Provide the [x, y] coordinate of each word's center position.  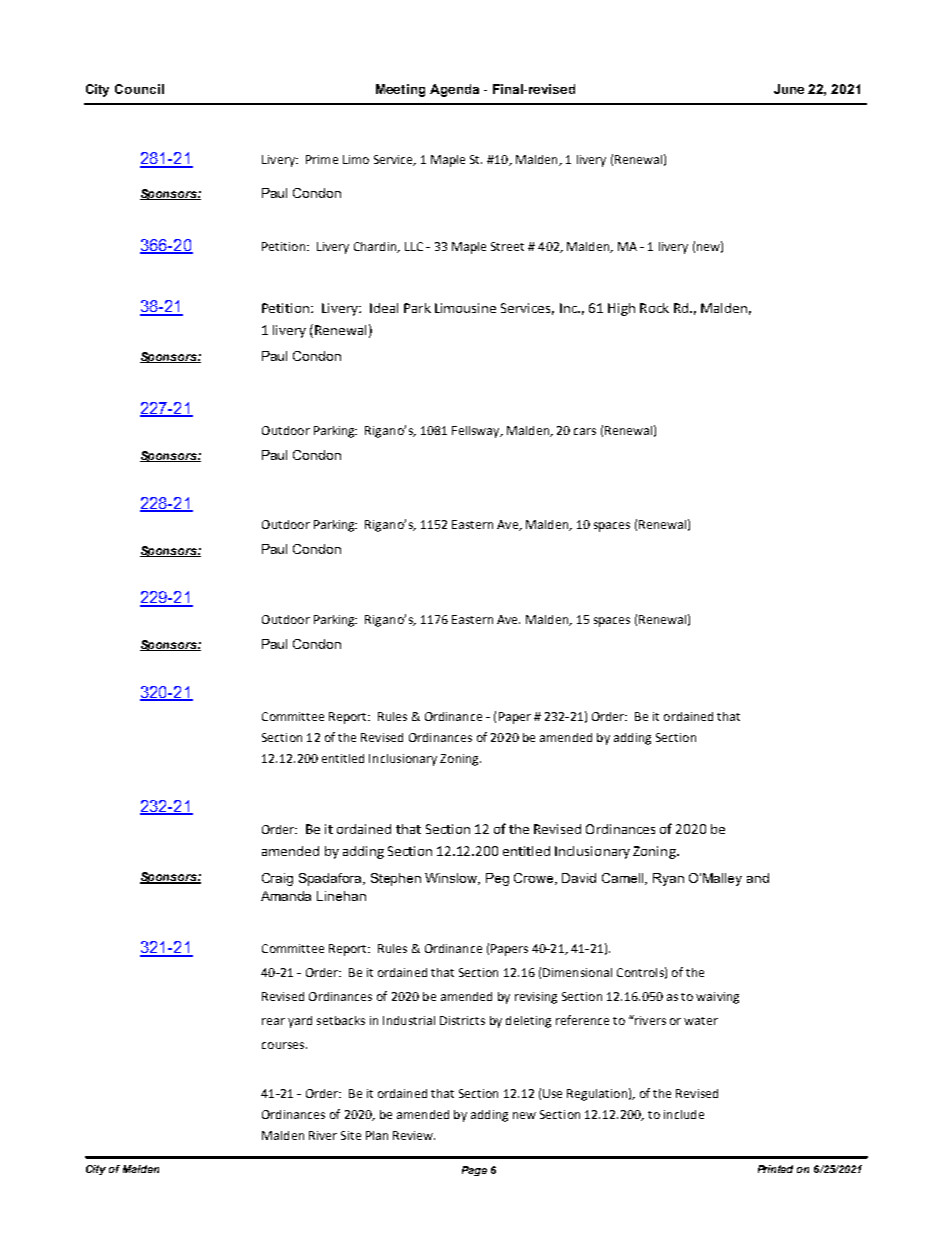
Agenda [454, 90]
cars [585, 431]
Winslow [452, 879]
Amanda [286, 896]
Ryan [668, 879]
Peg [497, 879]
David [579, 878]
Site [351, 1135]
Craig [277, 879]
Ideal [384, 308]
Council [139, 89]
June [789, 89]
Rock [654, 308]
